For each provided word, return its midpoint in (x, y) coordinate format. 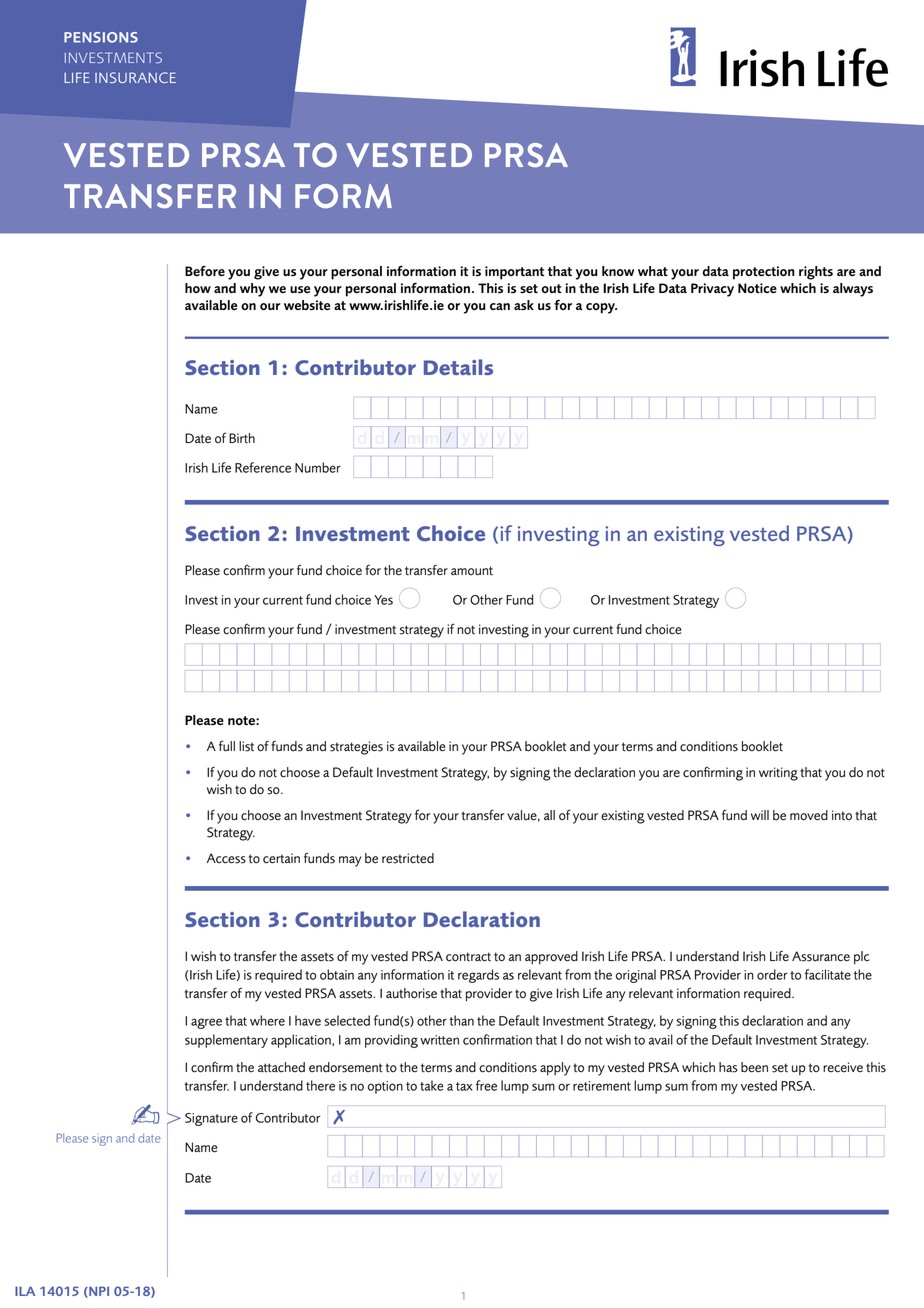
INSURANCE (135, 77)
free (486, 1085)
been (754, 1067)
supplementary (226, 1041)
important (514, 273)
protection (764, 273)
